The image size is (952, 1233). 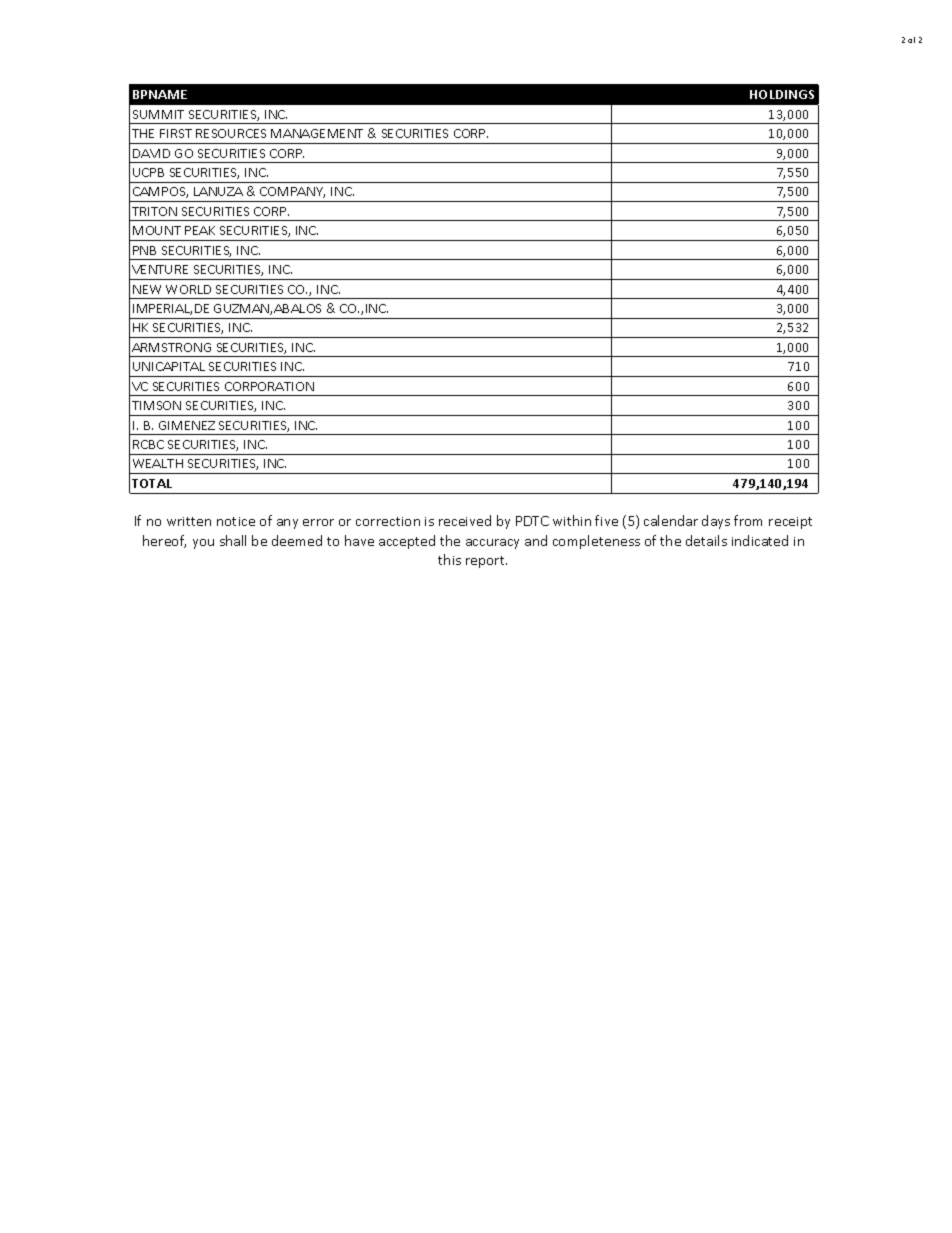 I want to click on WORLD, so click(x=188, y=289).
